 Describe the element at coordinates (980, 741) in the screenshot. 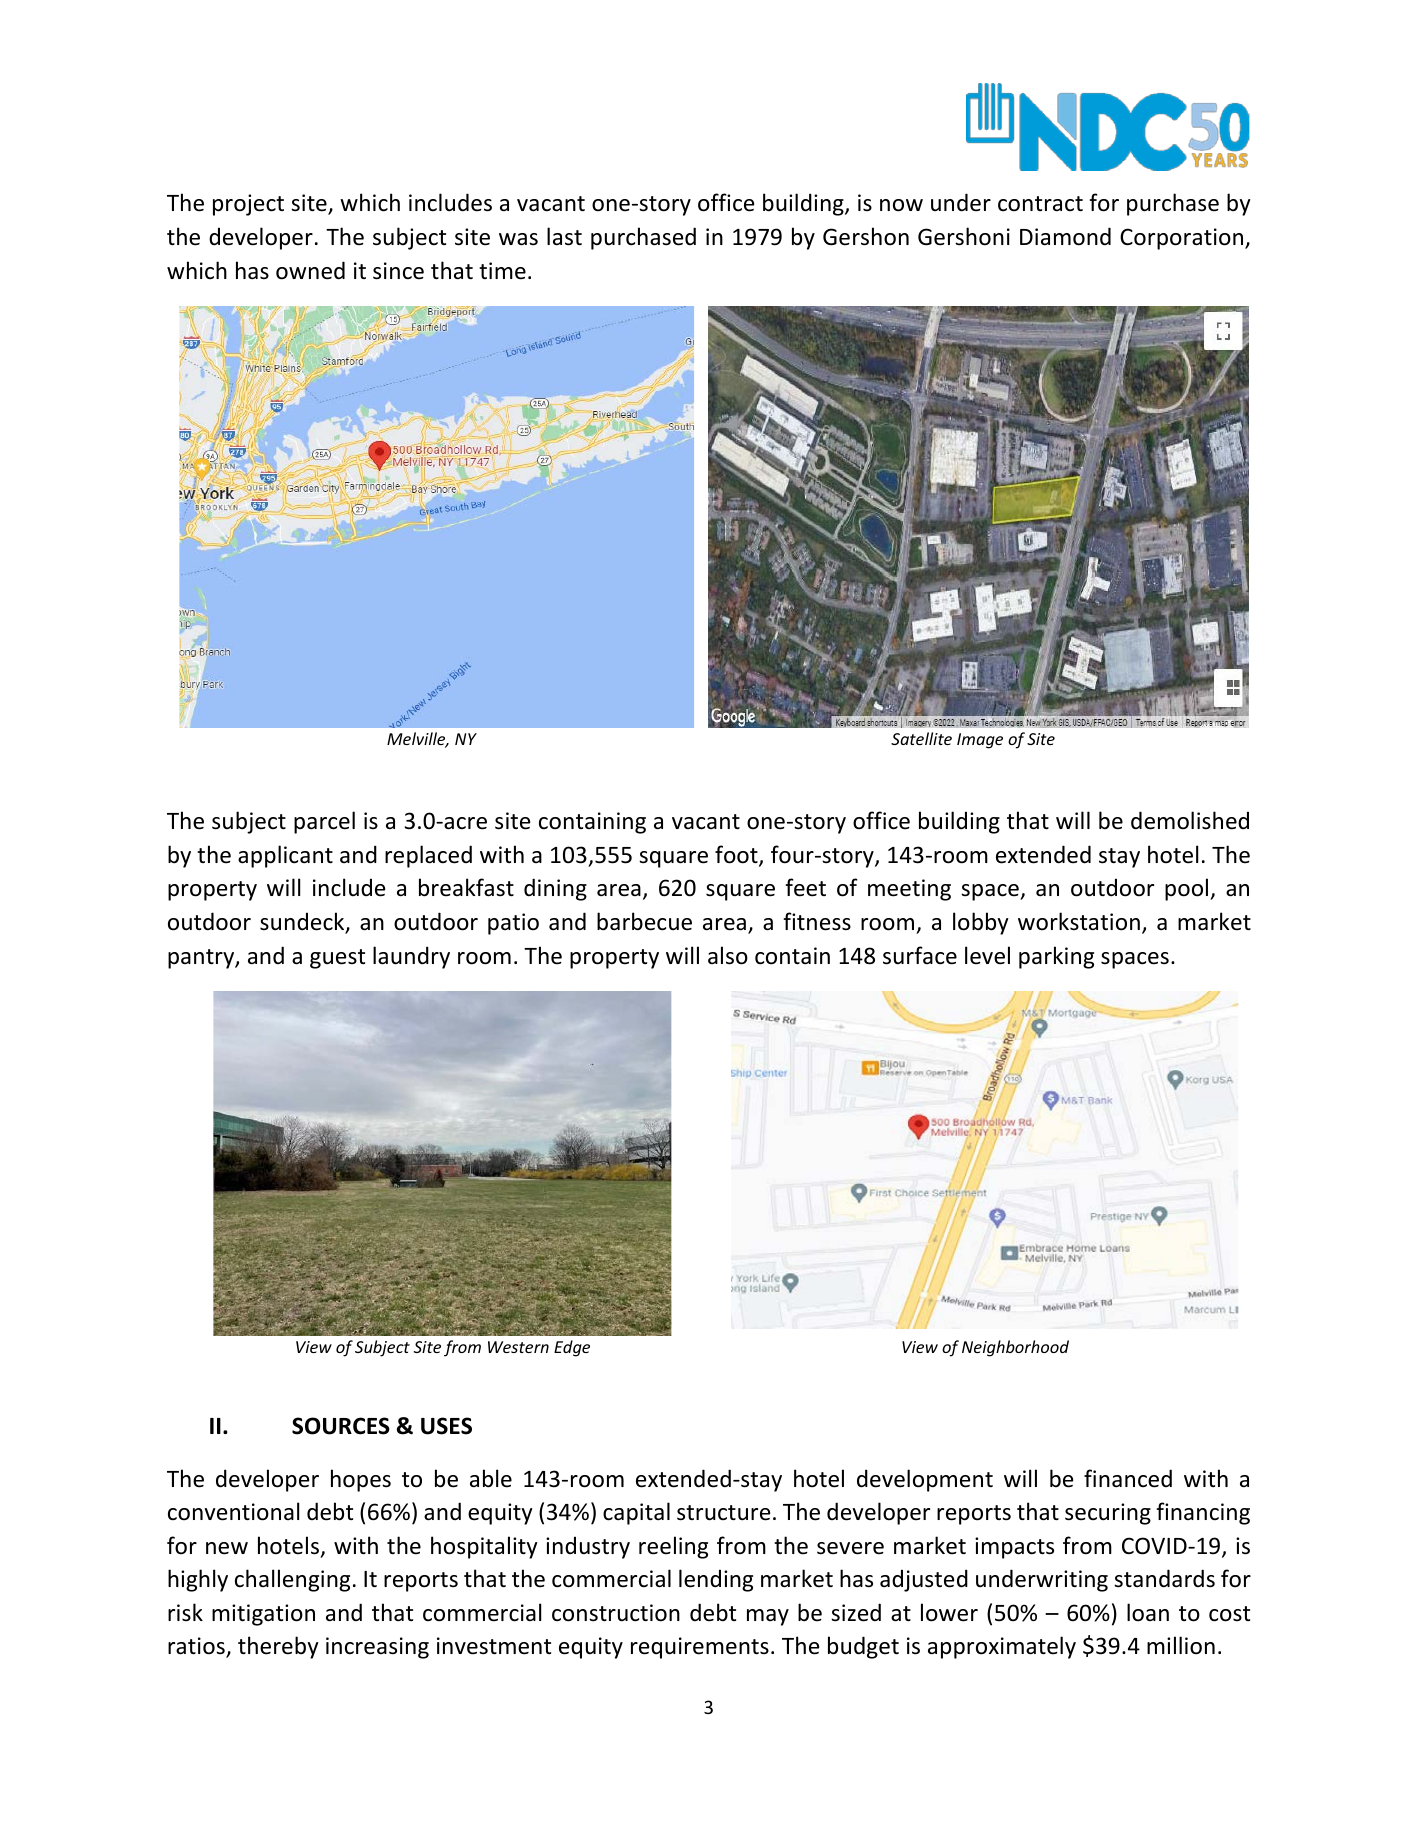

I see `Image` at that location.
